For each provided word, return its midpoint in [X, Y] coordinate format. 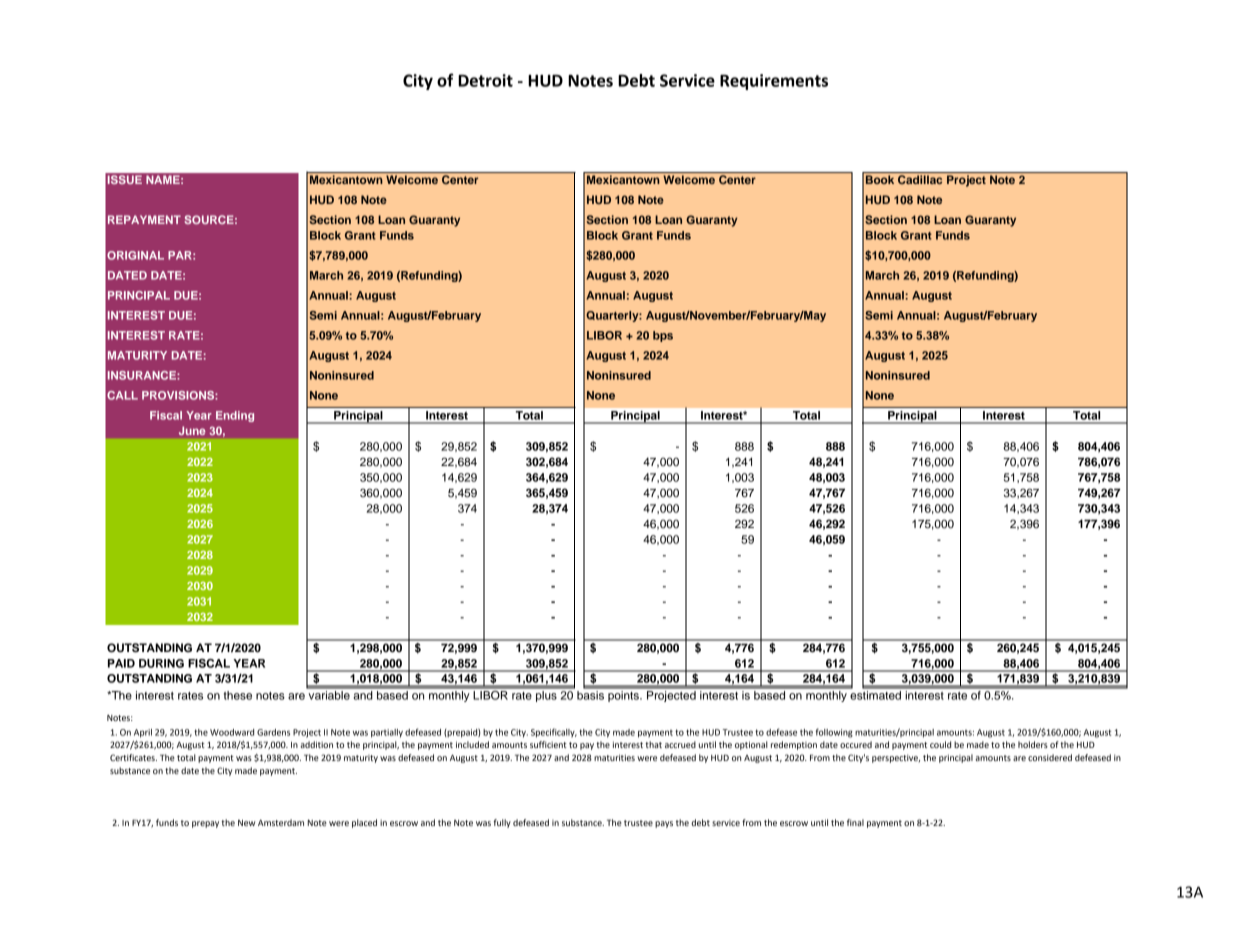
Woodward [232, 732]
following [834, 733]
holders [1033, 744]
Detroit [485, 80]
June [192, 430]
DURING [161, 663]
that [653, 744]
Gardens [273, 732]
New [246, 823]
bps [663, 336]
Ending [235, 416]
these [238, 695]
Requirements [774, 82]
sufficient [548, 744]
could [940, 744]
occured [856, 744]
